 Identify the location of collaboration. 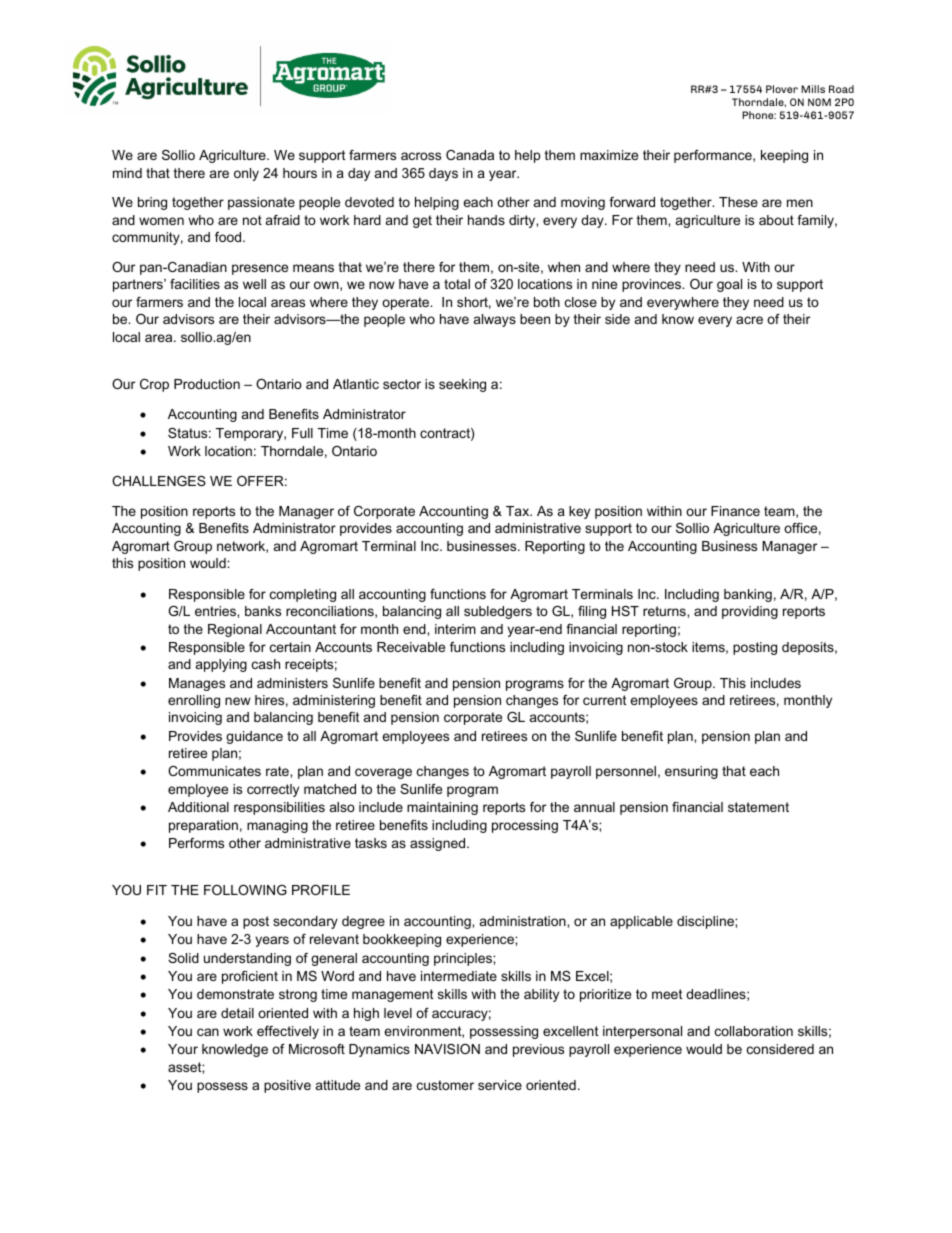
(754, 1031).
